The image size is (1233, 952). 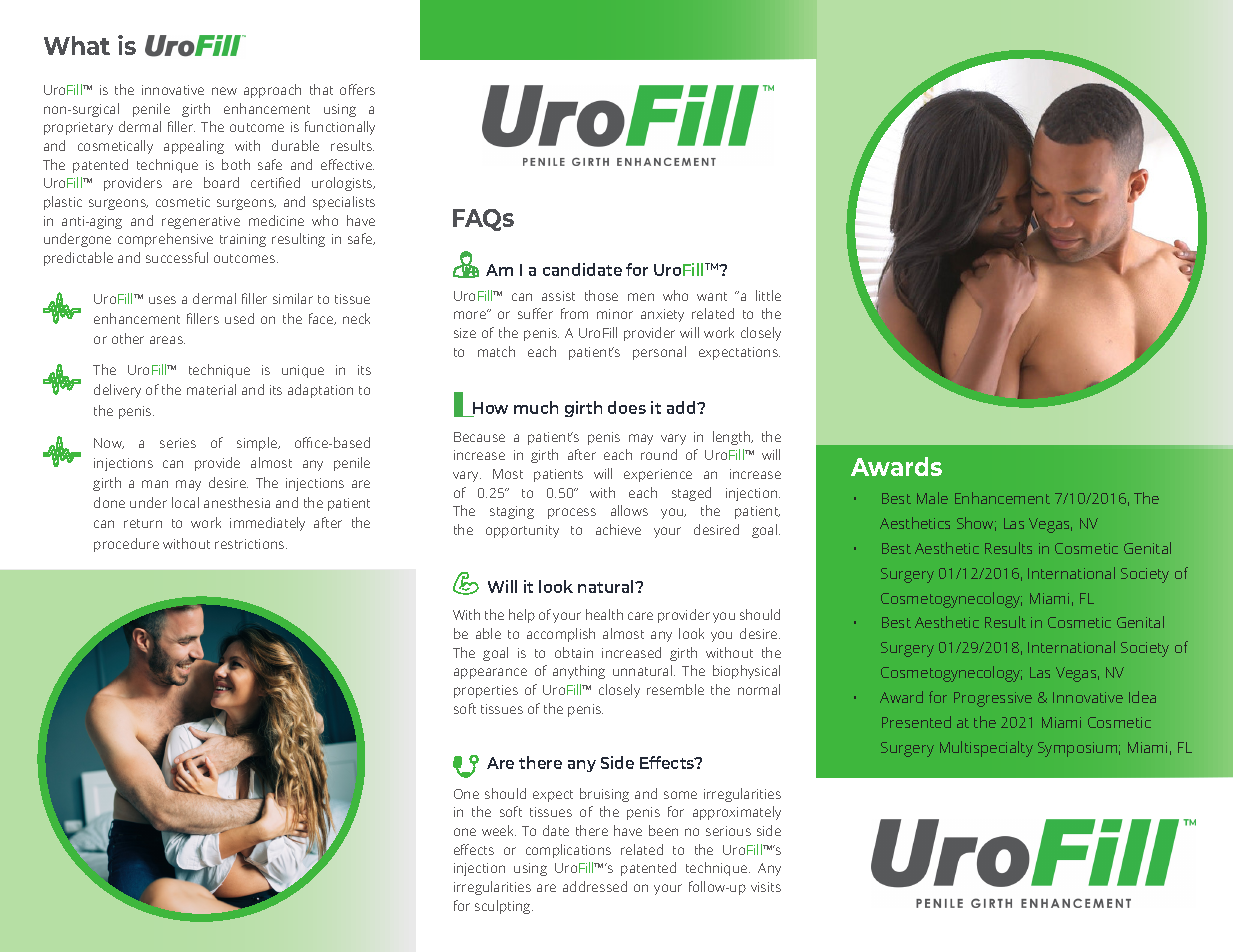 What do you see at coordinates (768, 295) in the image?
I see `little` at bounding box center [768, 295].
